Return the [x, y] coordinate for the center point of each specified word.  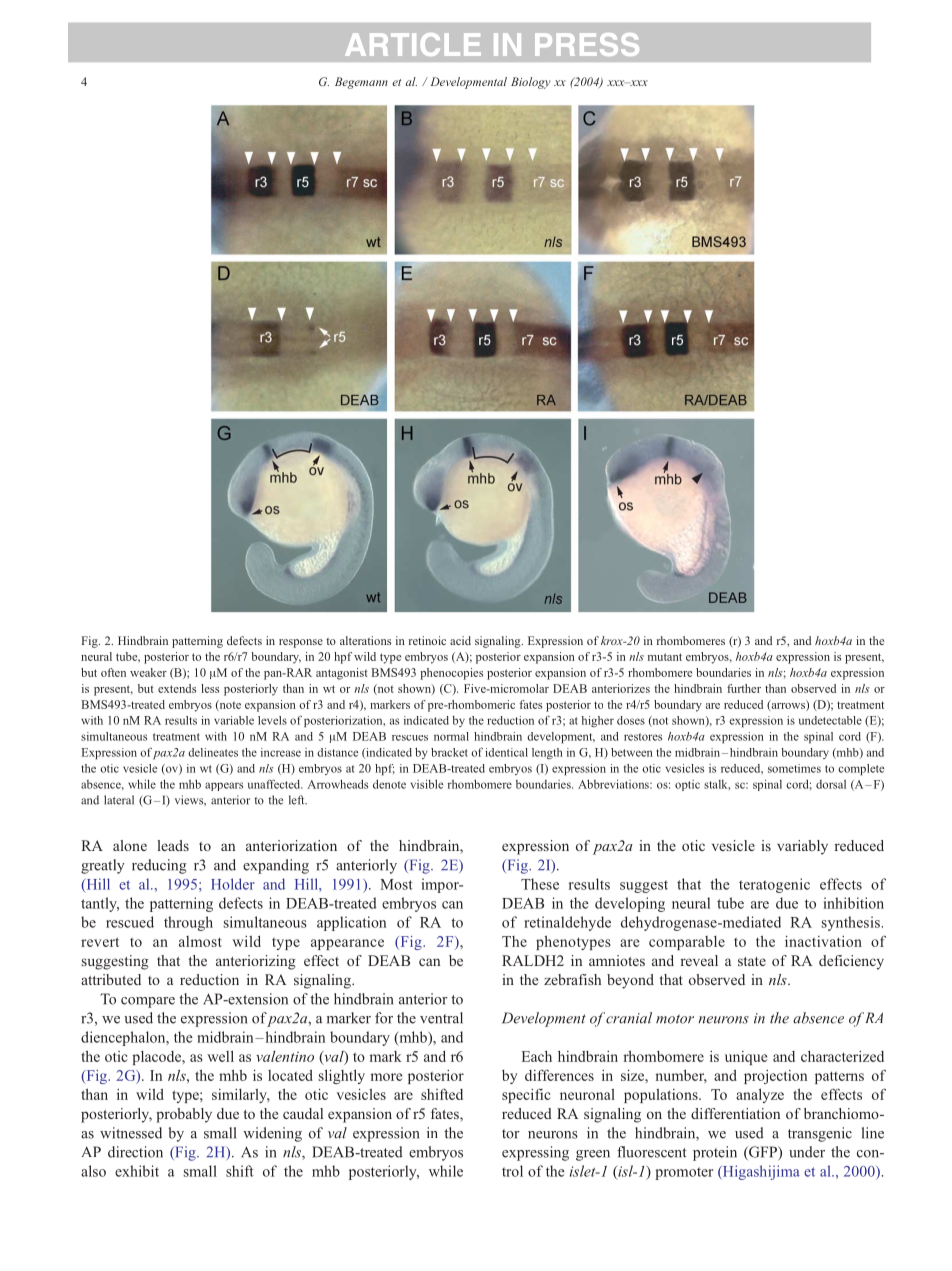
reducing [159, 866]
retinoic [427, 640]
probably [184, 1115]
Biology [531, 83]
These [540, 884]
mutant [665, 657]
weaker [148, 672]
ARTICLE [413, 44]
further [744, 688]
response [301, 643]
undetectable [830, 720]
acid [460, 640]
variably [802, 847]
